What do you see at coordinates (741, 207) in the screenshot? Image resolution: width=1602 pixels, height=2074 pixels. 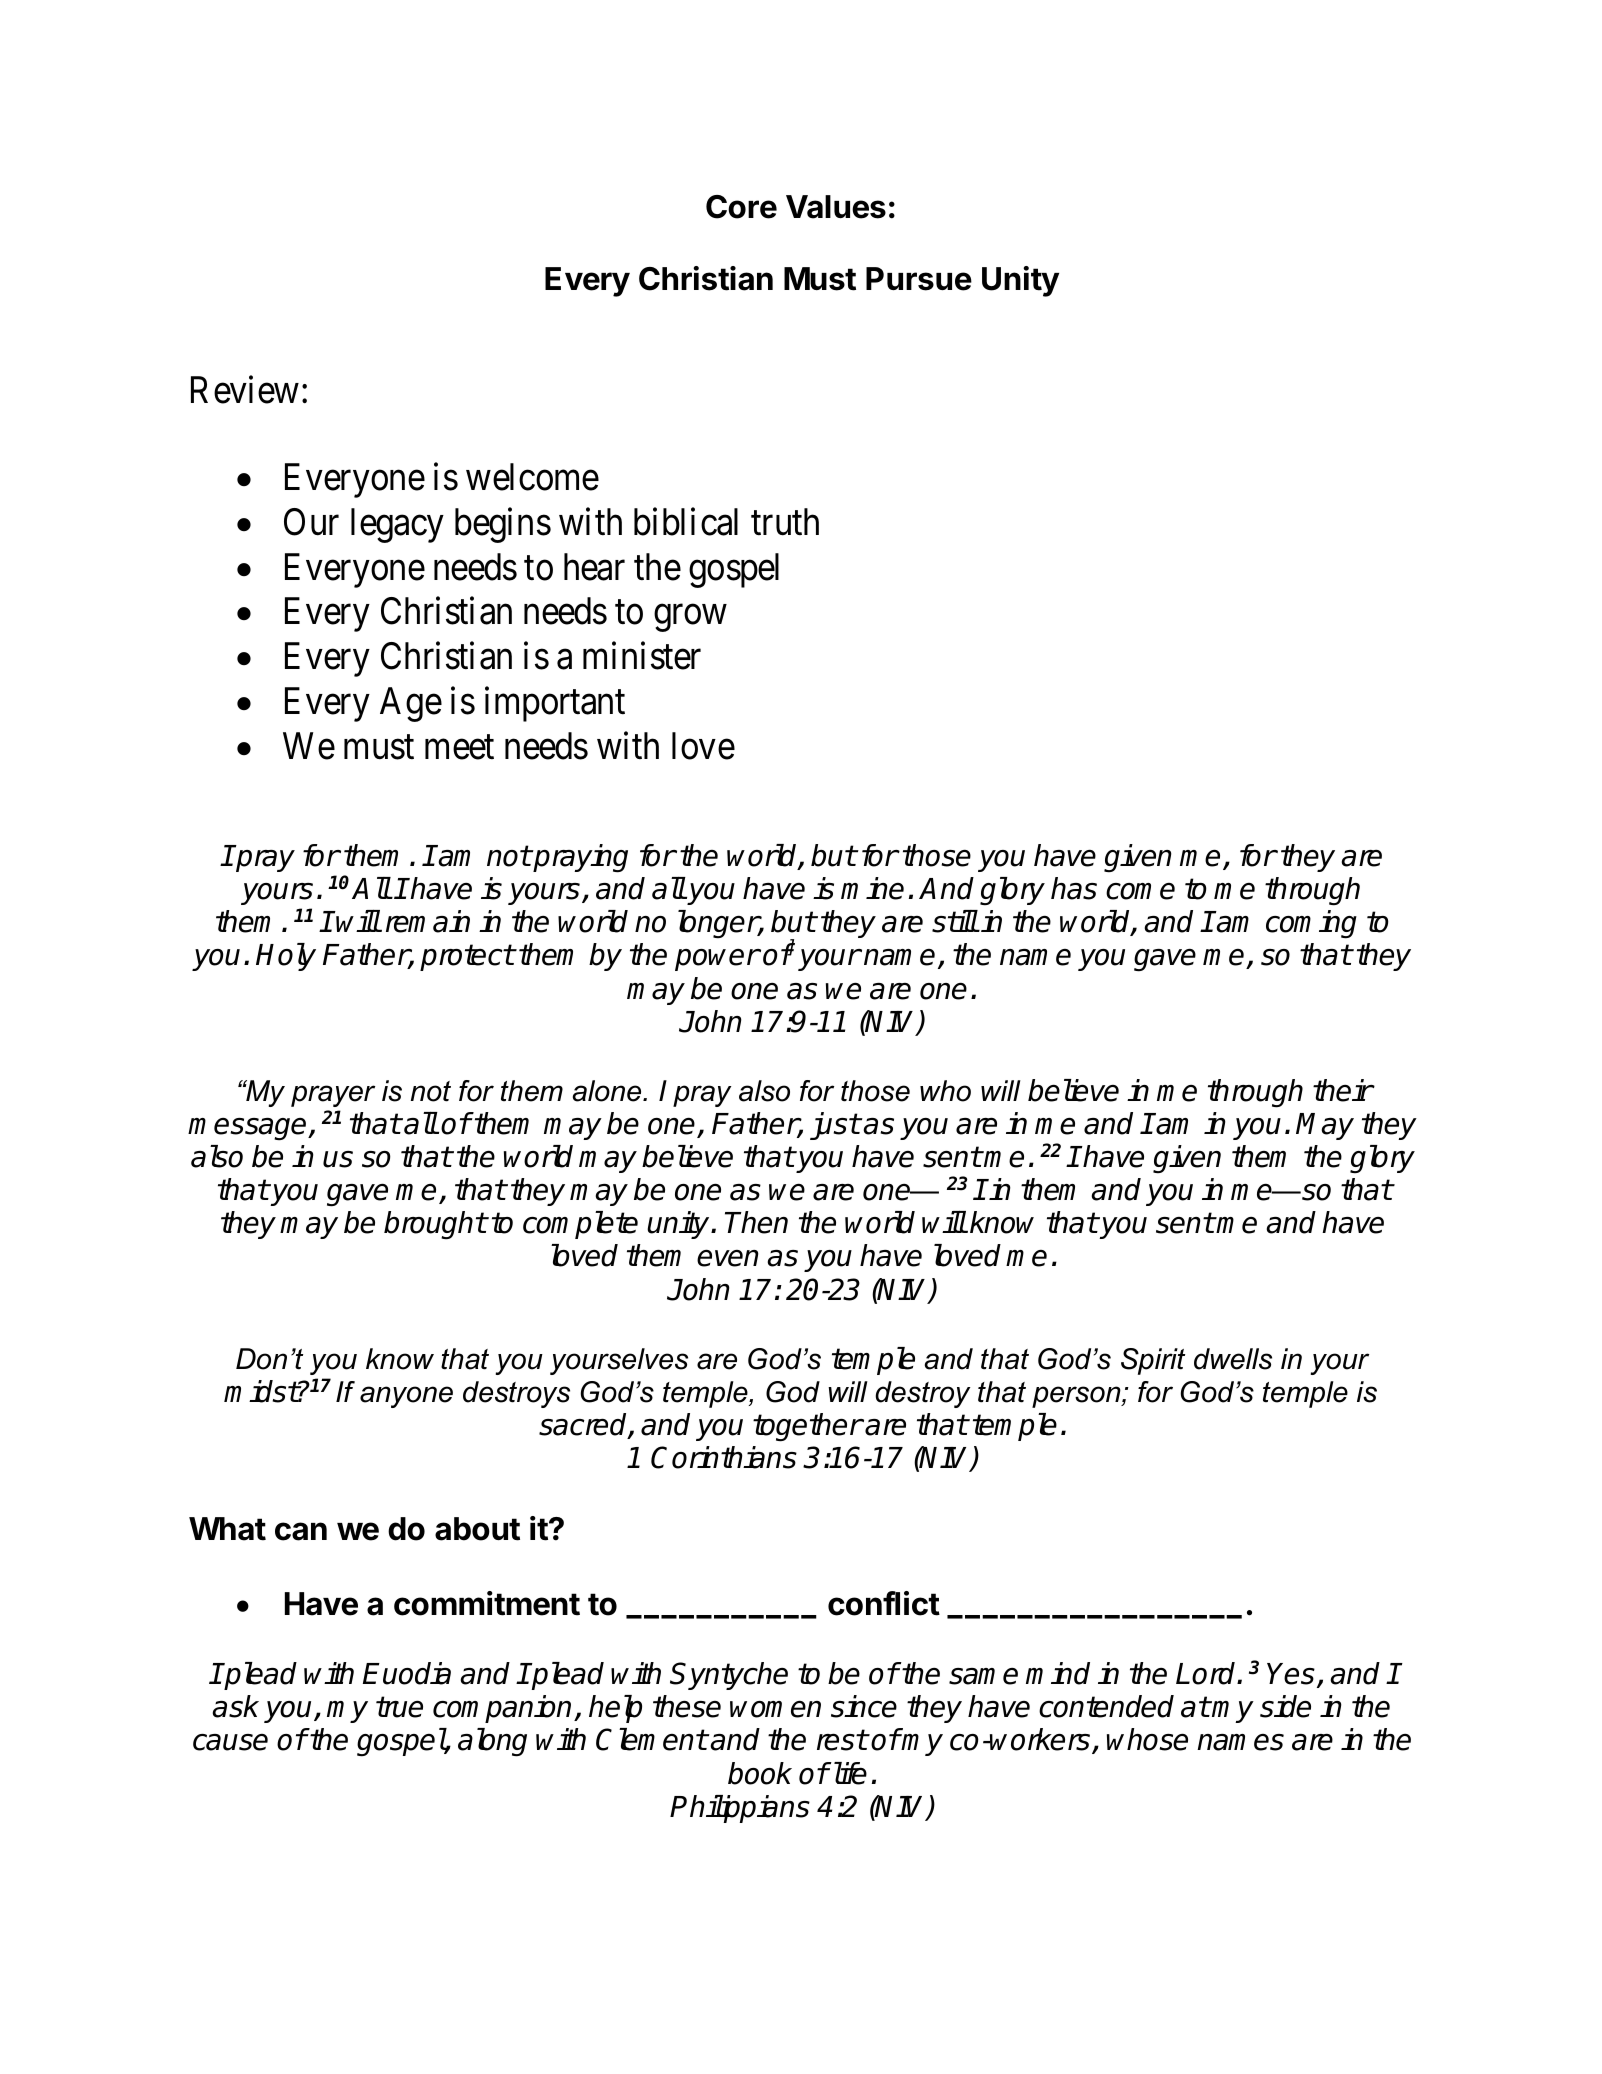 I see `Core` at bounding box center [741, 207].
